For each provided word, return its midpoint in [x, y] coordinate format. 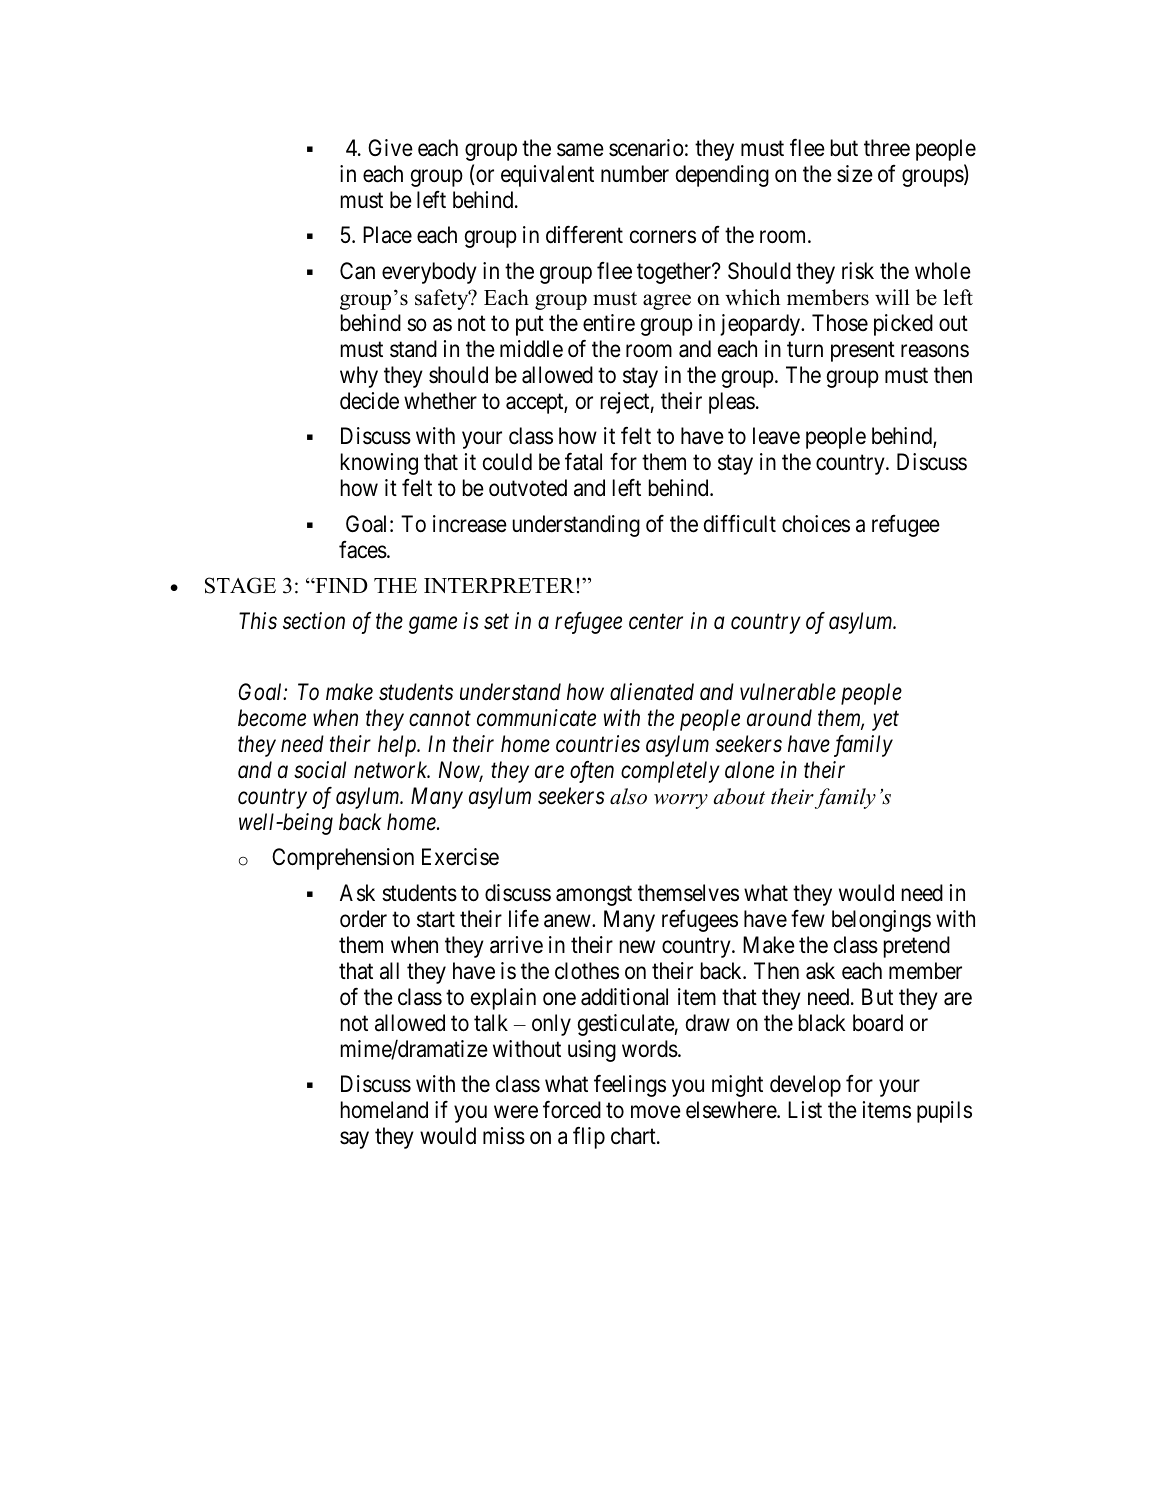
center [656, 622]
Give [390, 148]
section [314, 621]
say [354, 1140]
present [863, 352]
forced [572, 1110]
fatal [583, 462]
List [805, 1110]
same [580, 150]
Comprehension [343, 859]
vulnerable [788, 692]
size [855, 174]
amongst [594, 896]
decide [369, 401]
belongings [881, 921]
